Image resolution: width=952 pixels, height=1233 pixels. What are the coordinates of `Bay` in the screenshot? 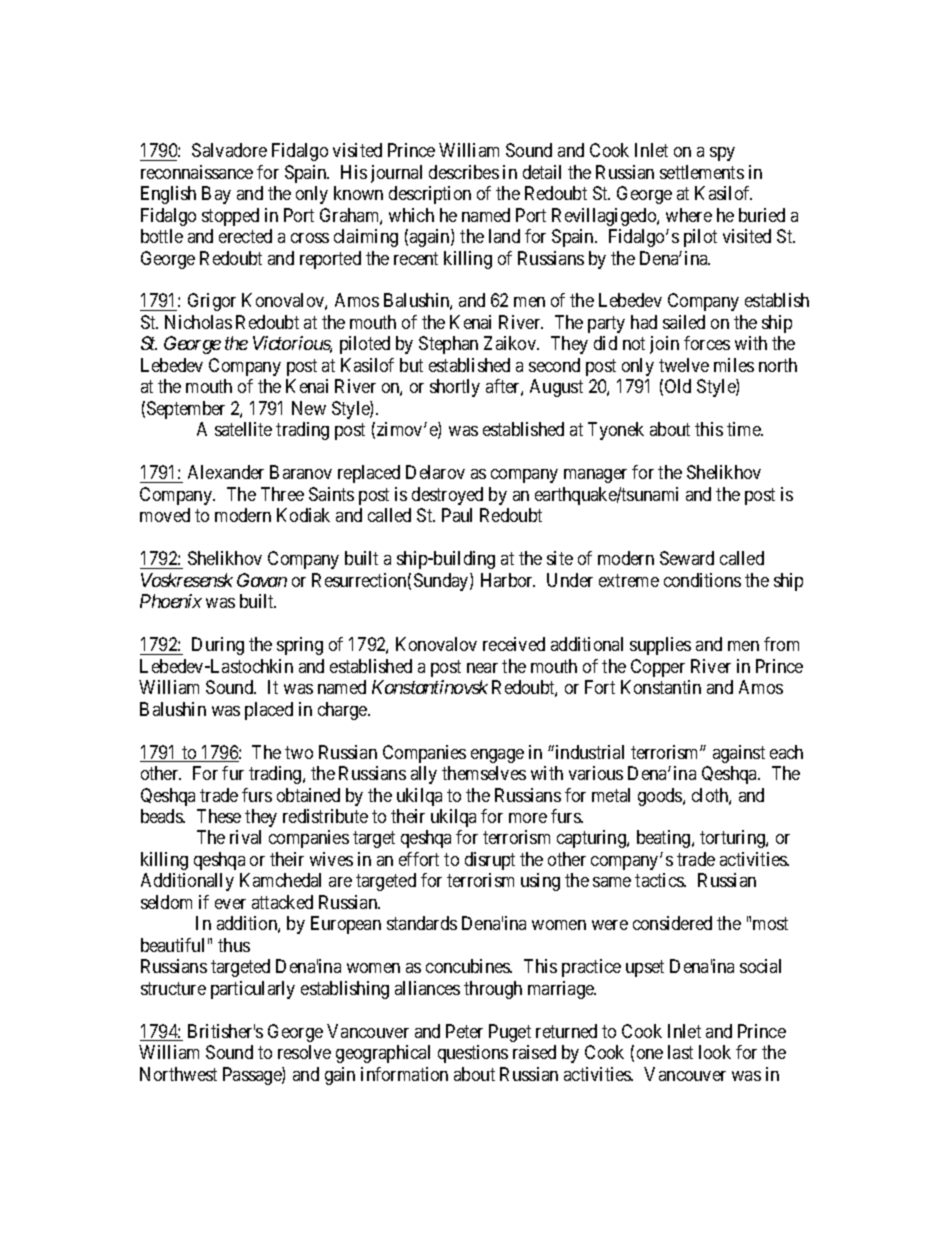 It's located at (216, 195).
